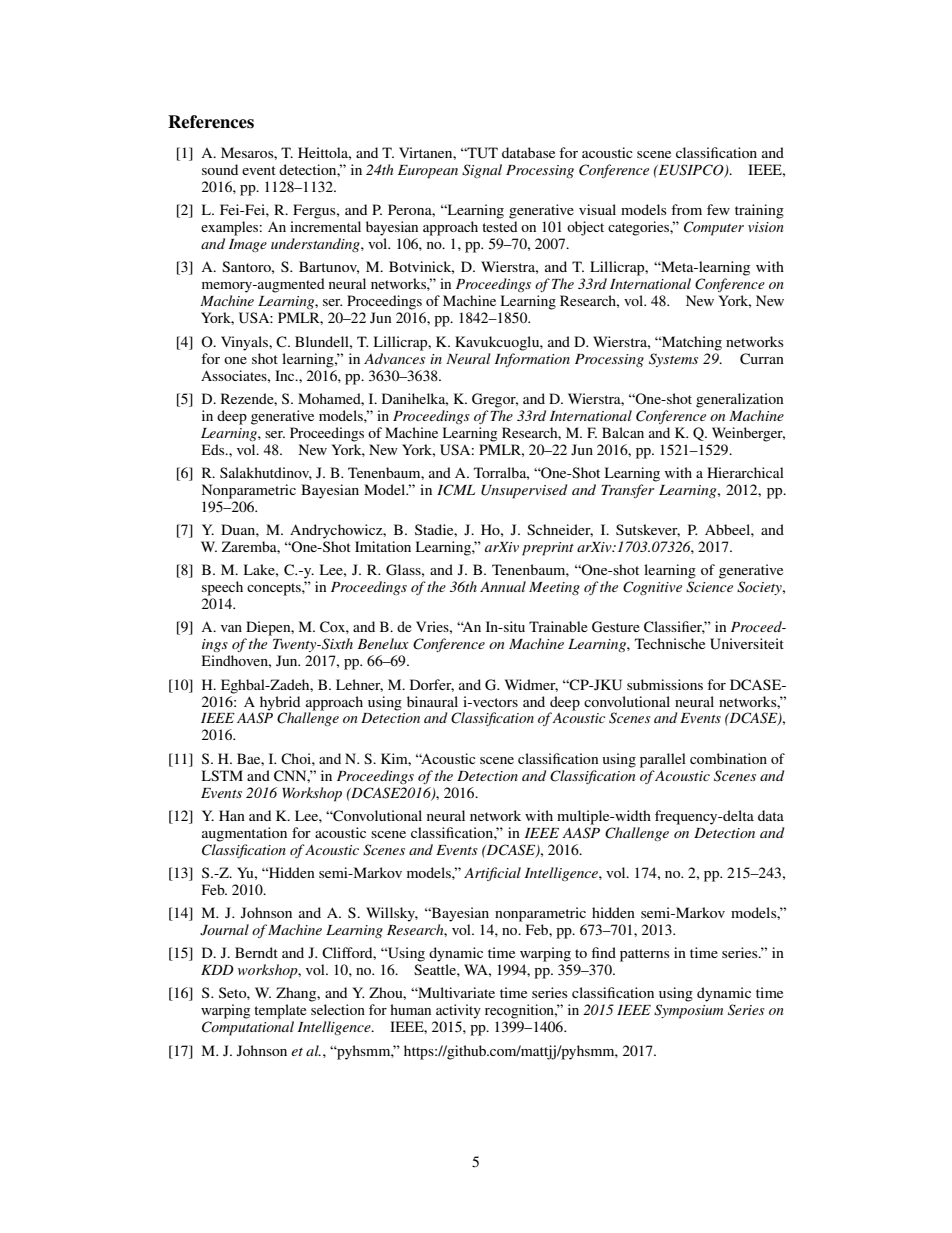 This screenshot has height=1233, width=952. I want to click on Information, so click(532, 360).
